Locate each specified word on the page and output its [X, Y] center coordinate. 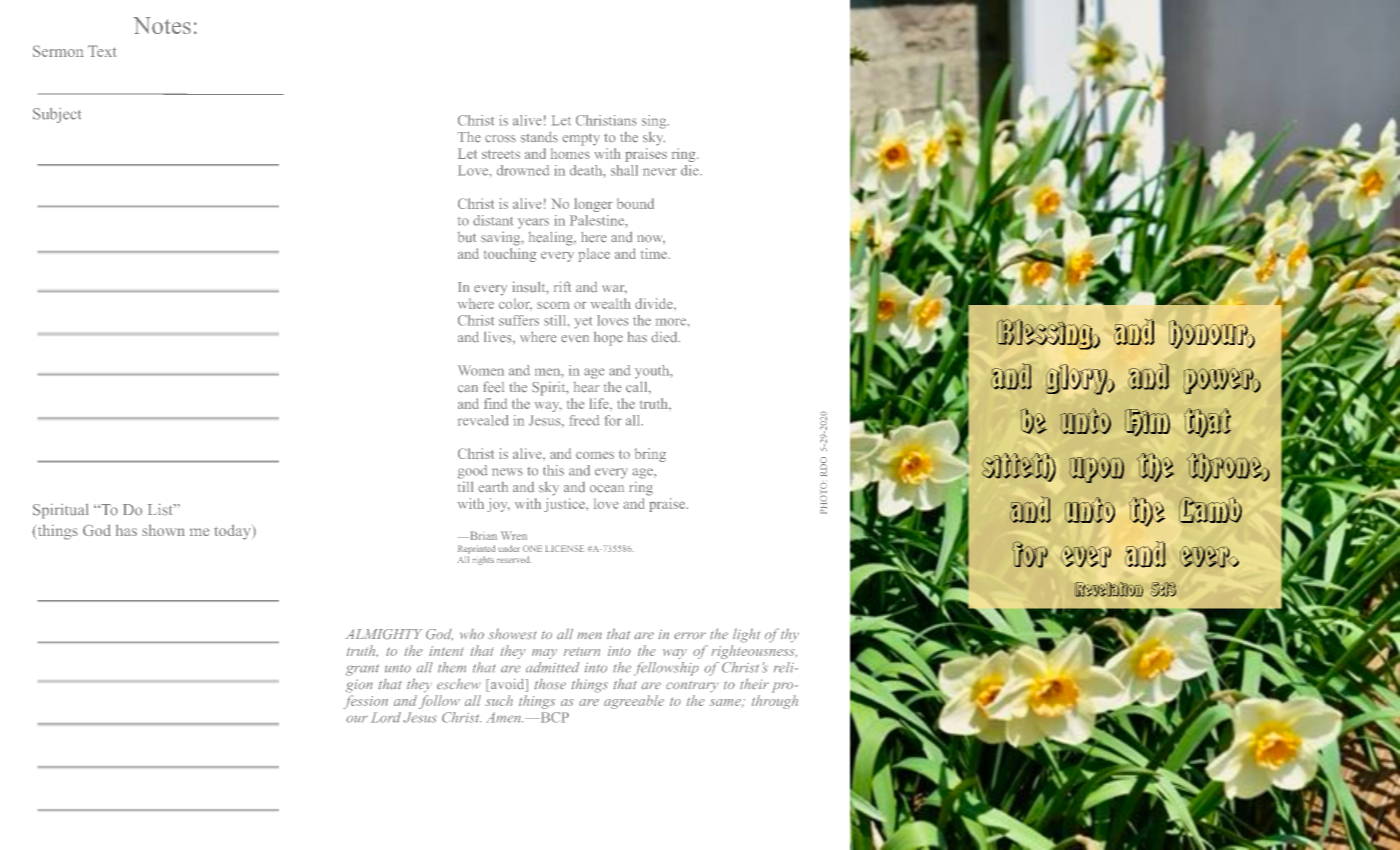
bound [635, 203]
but [467, 237]
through [775, 702]
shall [624, 170]
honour [1209, 334]
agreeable [634, 702]
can [468, 389]
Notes [162, 25]
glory [1078, 379]
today [233, 532]
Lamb [1210, 510]
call [638, 387]
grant [362, 670]
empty [581, 139]
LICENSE [564, 548]
